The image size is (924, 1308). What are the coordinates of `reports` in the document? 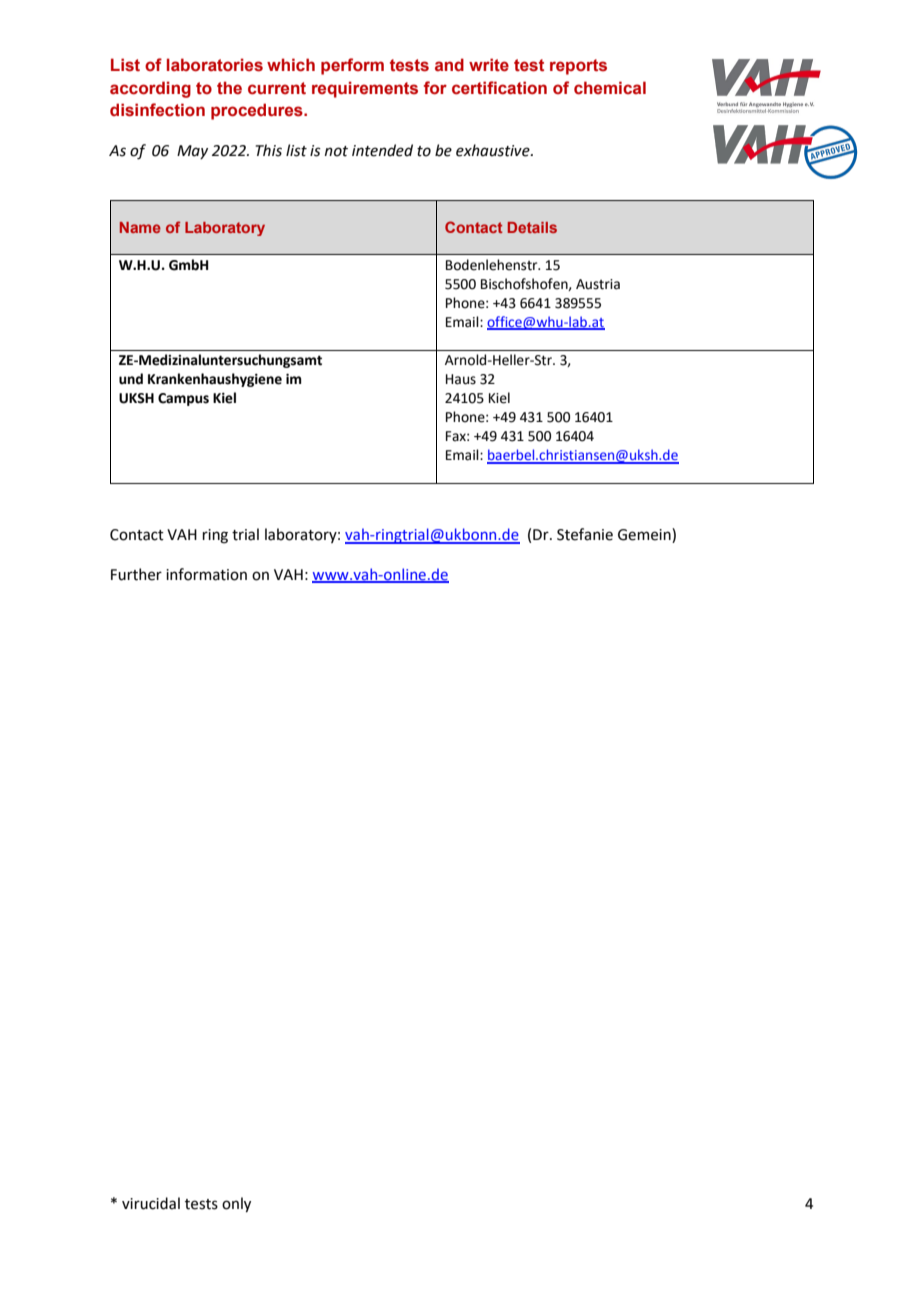 It's located at (578, 67).
